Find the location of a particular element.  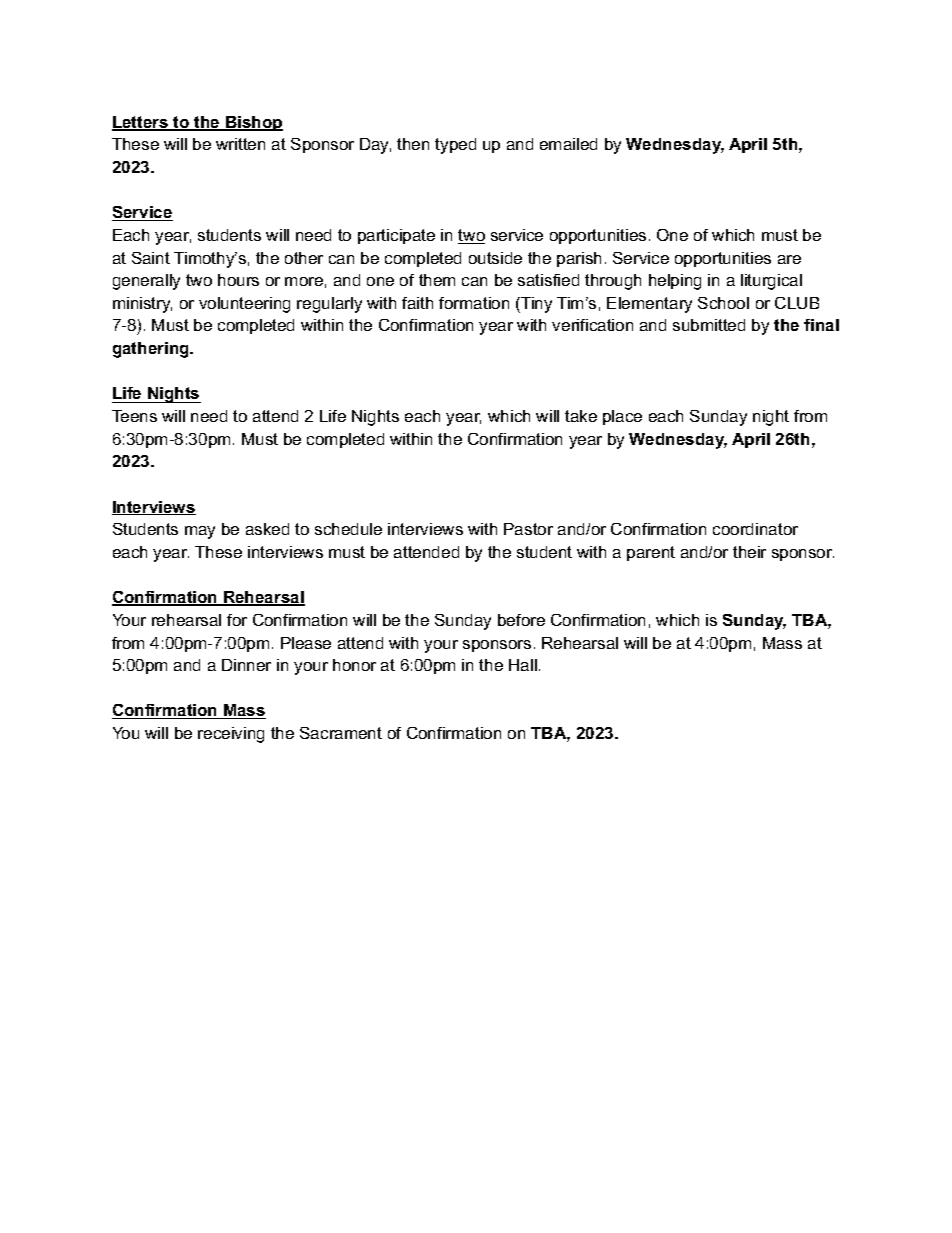

typed is located at coordinates (455, 146).
